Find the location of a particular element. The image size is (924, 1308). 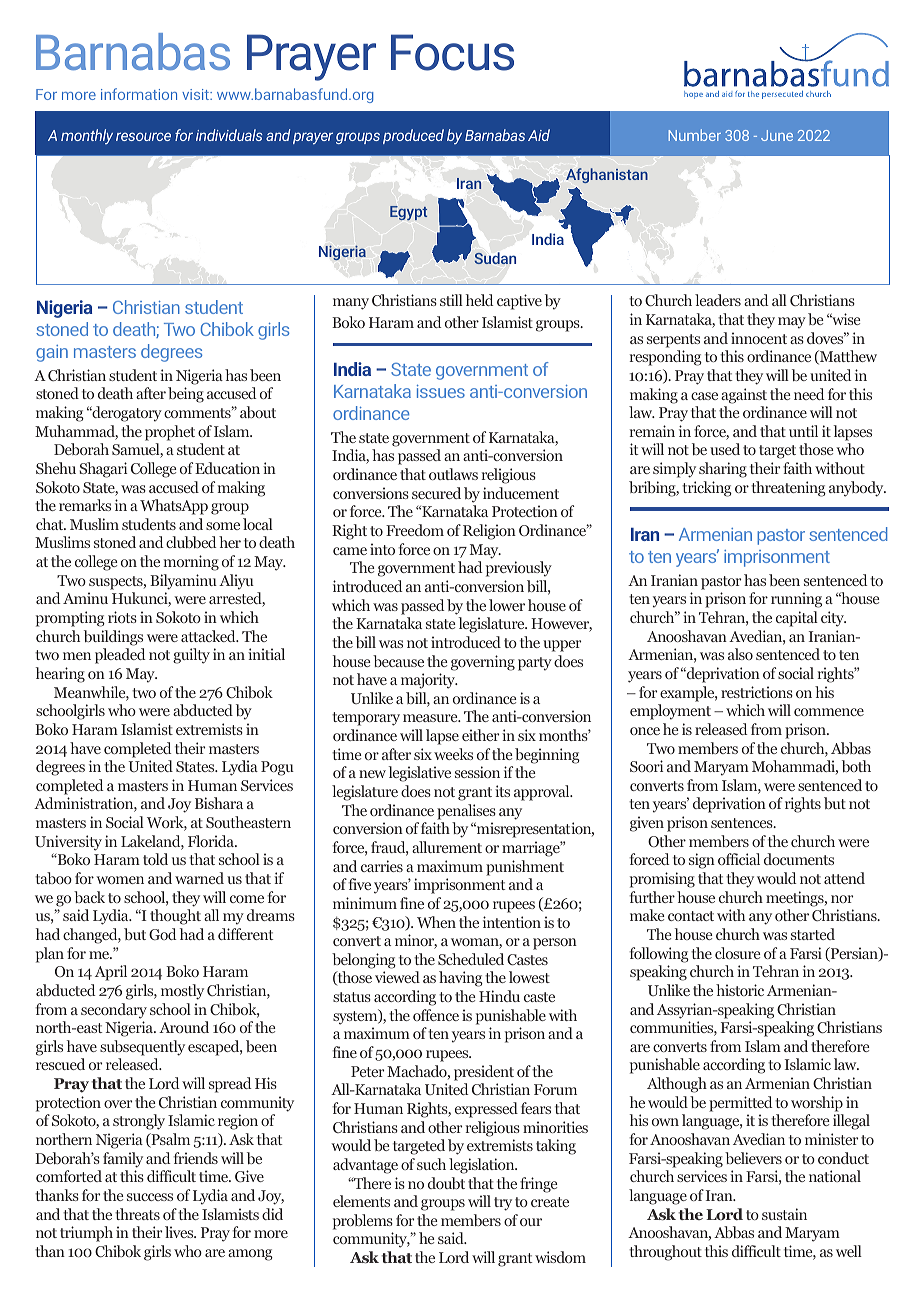

pleaded is located at coordinates (120, 656).
